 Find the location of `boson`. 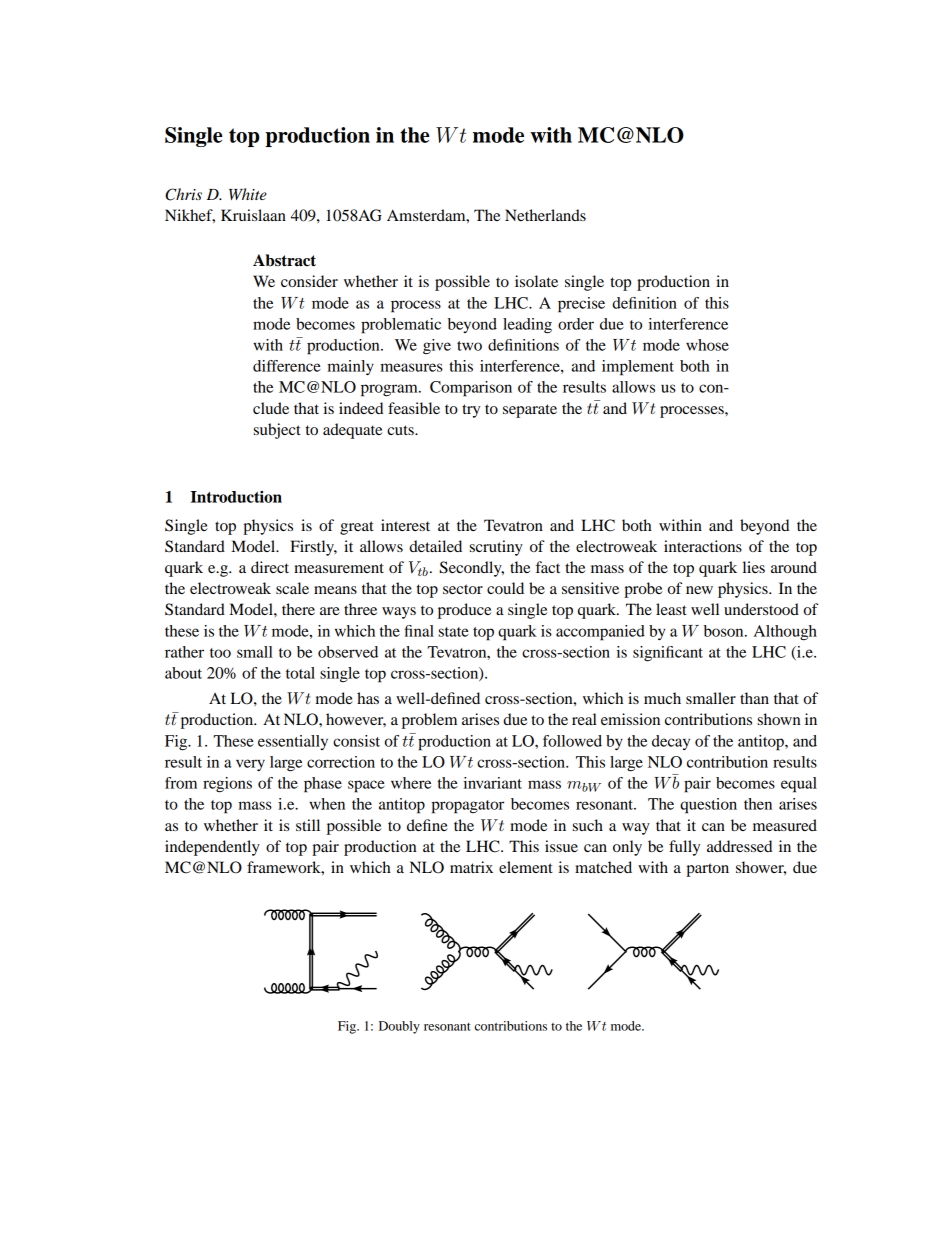

boson is located at coordinates (725, 631).
